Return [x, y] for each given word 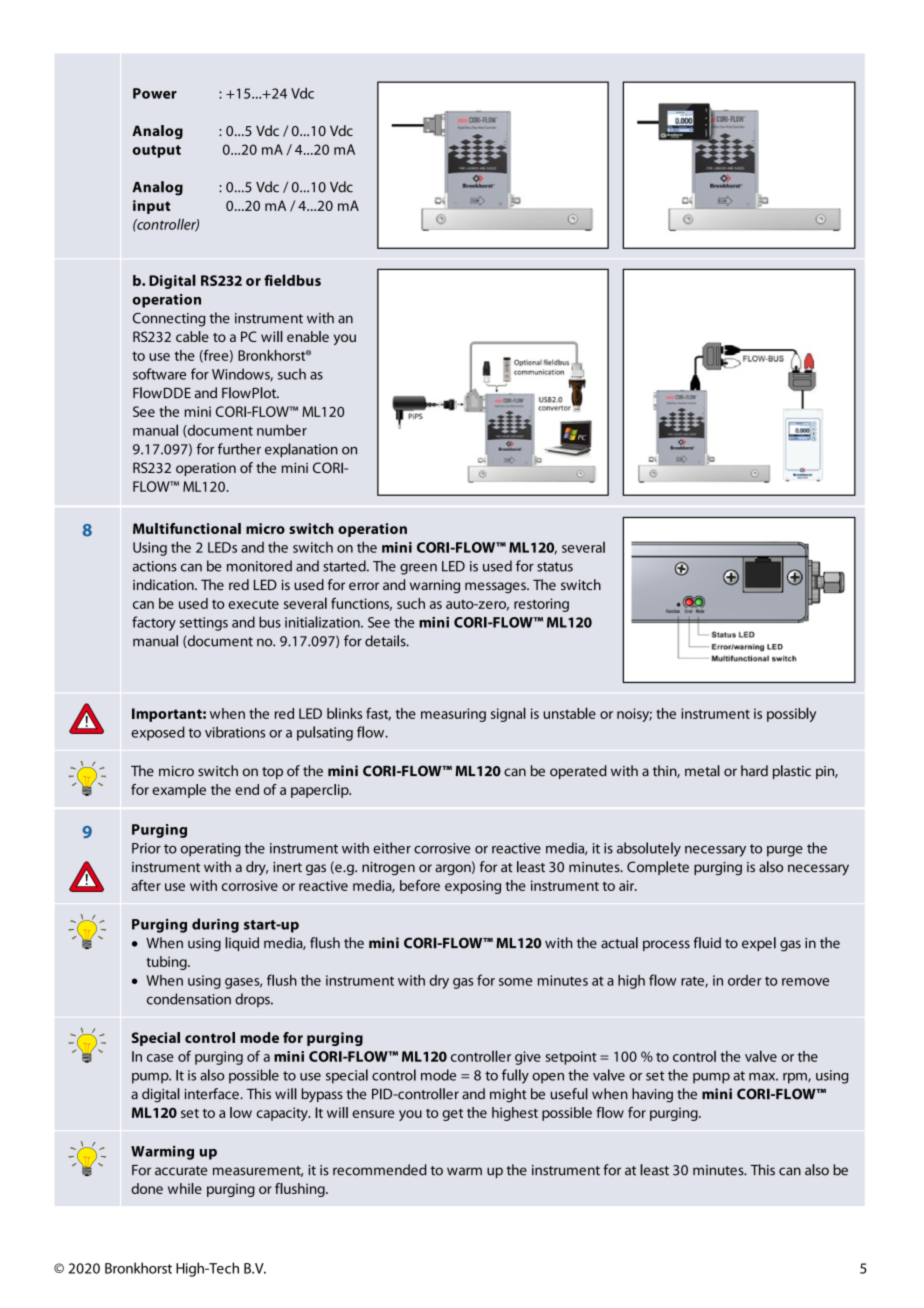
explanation [301, 450]
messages [496, 587]
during [215, 925]
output [157, 151]
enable [308, 336]
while [185, 1188]
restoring [541, 605]
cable [192, 336]
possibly [791, 714]
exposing [473, 887]
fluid [707, 943]
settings [204, 624]
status [555, 567]
